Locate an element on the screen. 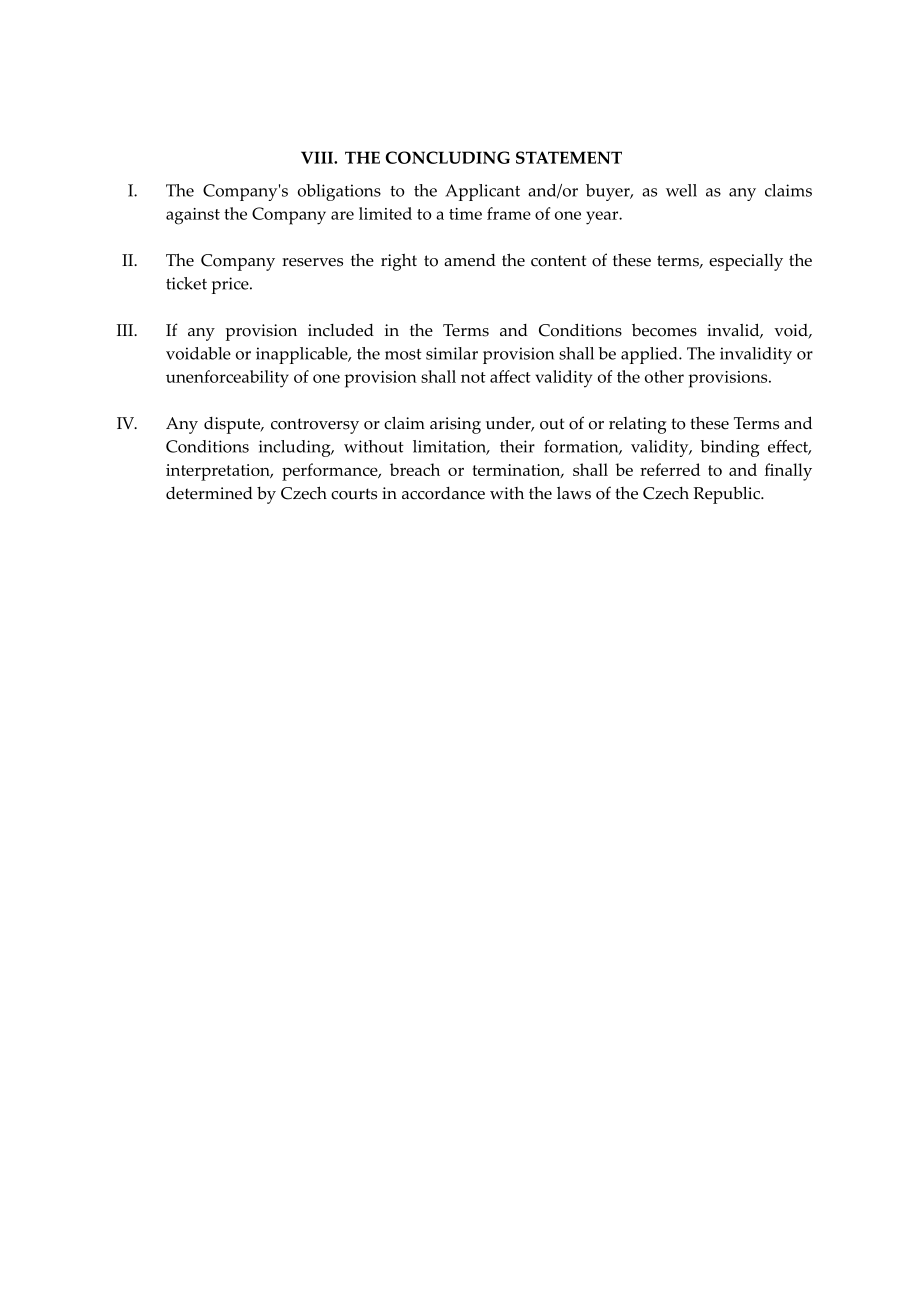 This screenshot has height=1307, width=924. CONCLUDING is located at coordinates (447, 157).
